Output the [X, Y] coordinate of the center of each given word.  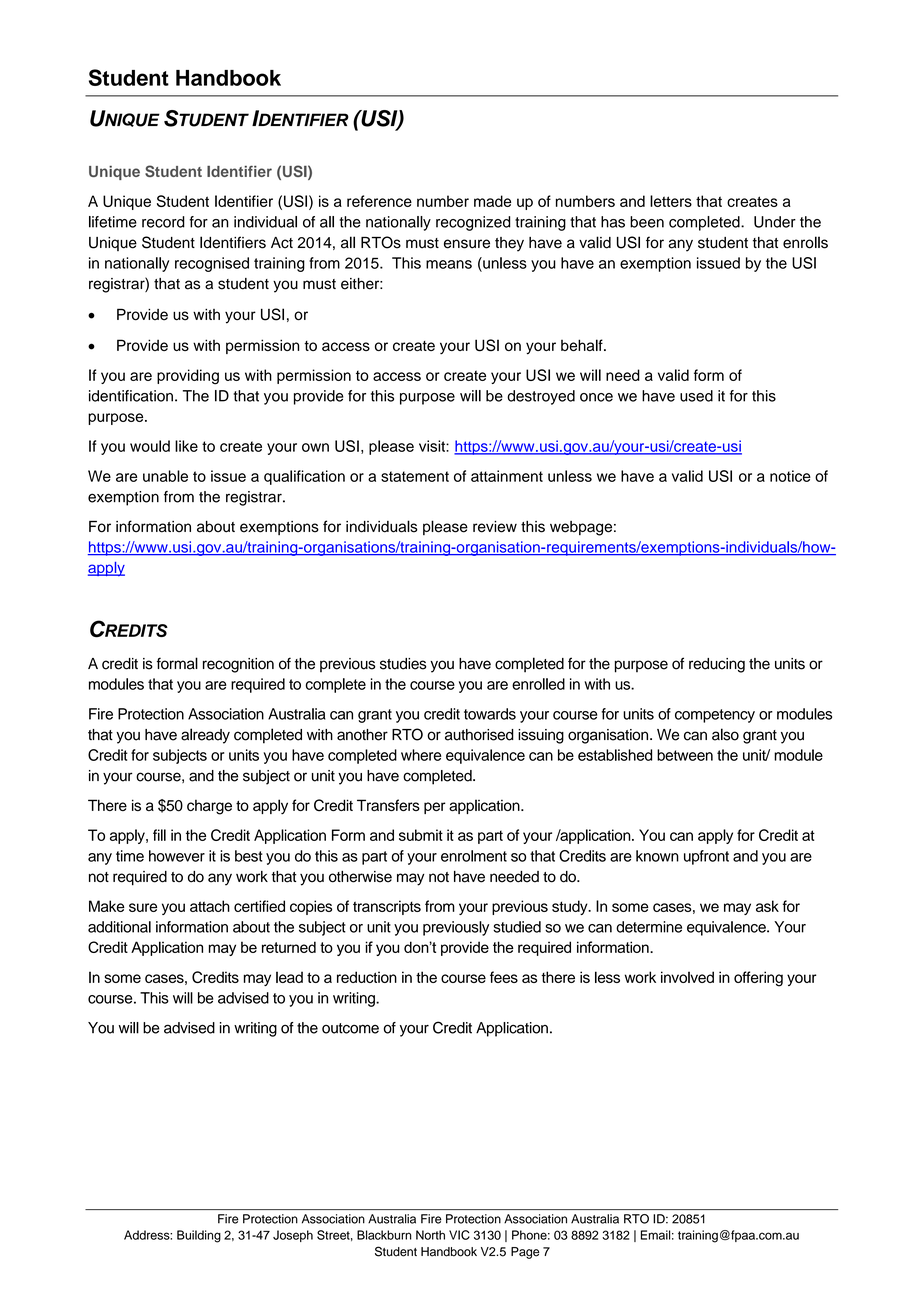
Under [775, 222]
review [495, 527]
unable [165, 476]
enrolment [474, 856]
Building [199, 1236]
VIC [459, 1235]
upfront [706, 857]
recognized [473, 223]
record [163, 222]
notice [790, 476]
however [177, 856]
